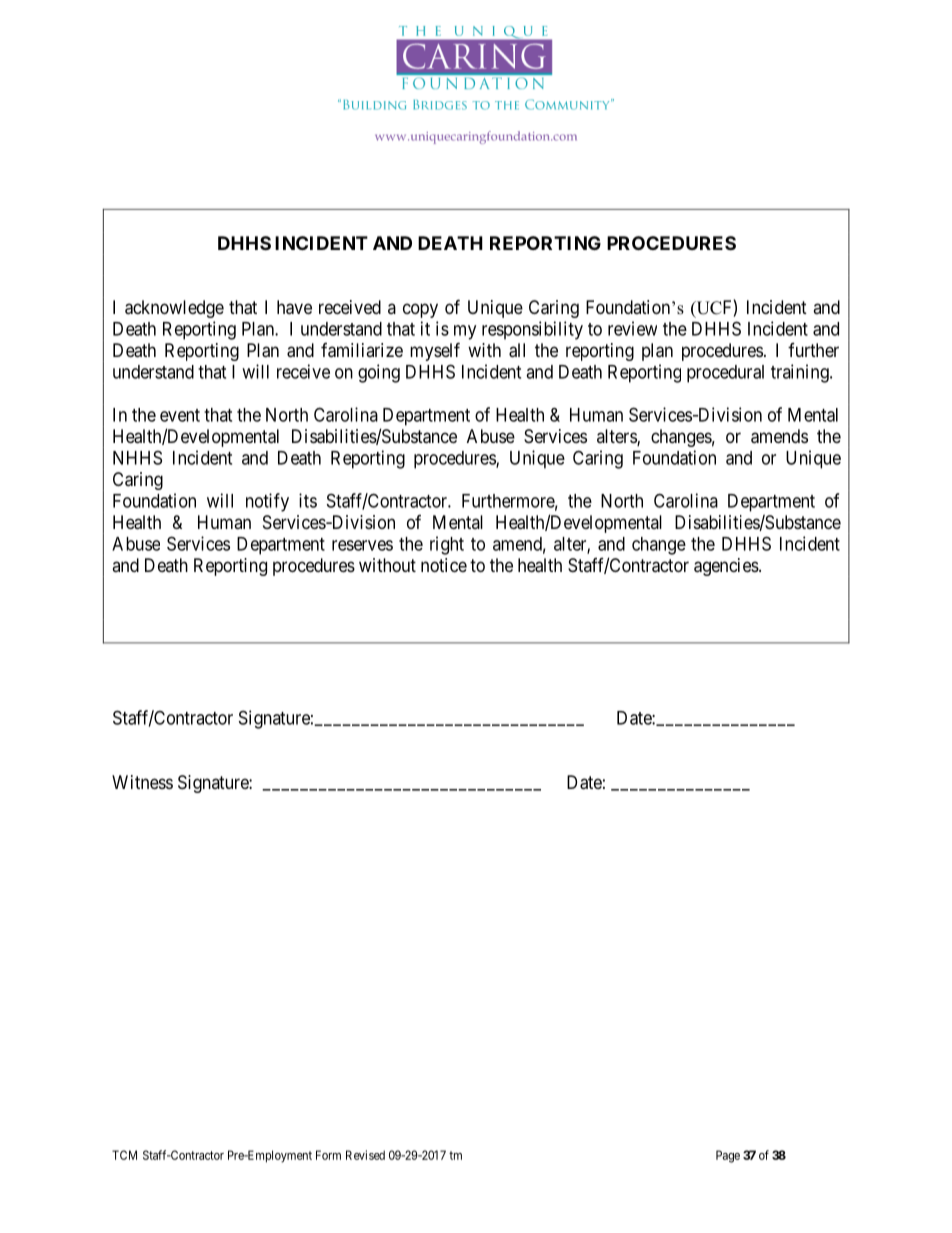  What do you see at coordinates (728, 1156) in the image?
I see `Page` at bounding box center [728, 1156].
